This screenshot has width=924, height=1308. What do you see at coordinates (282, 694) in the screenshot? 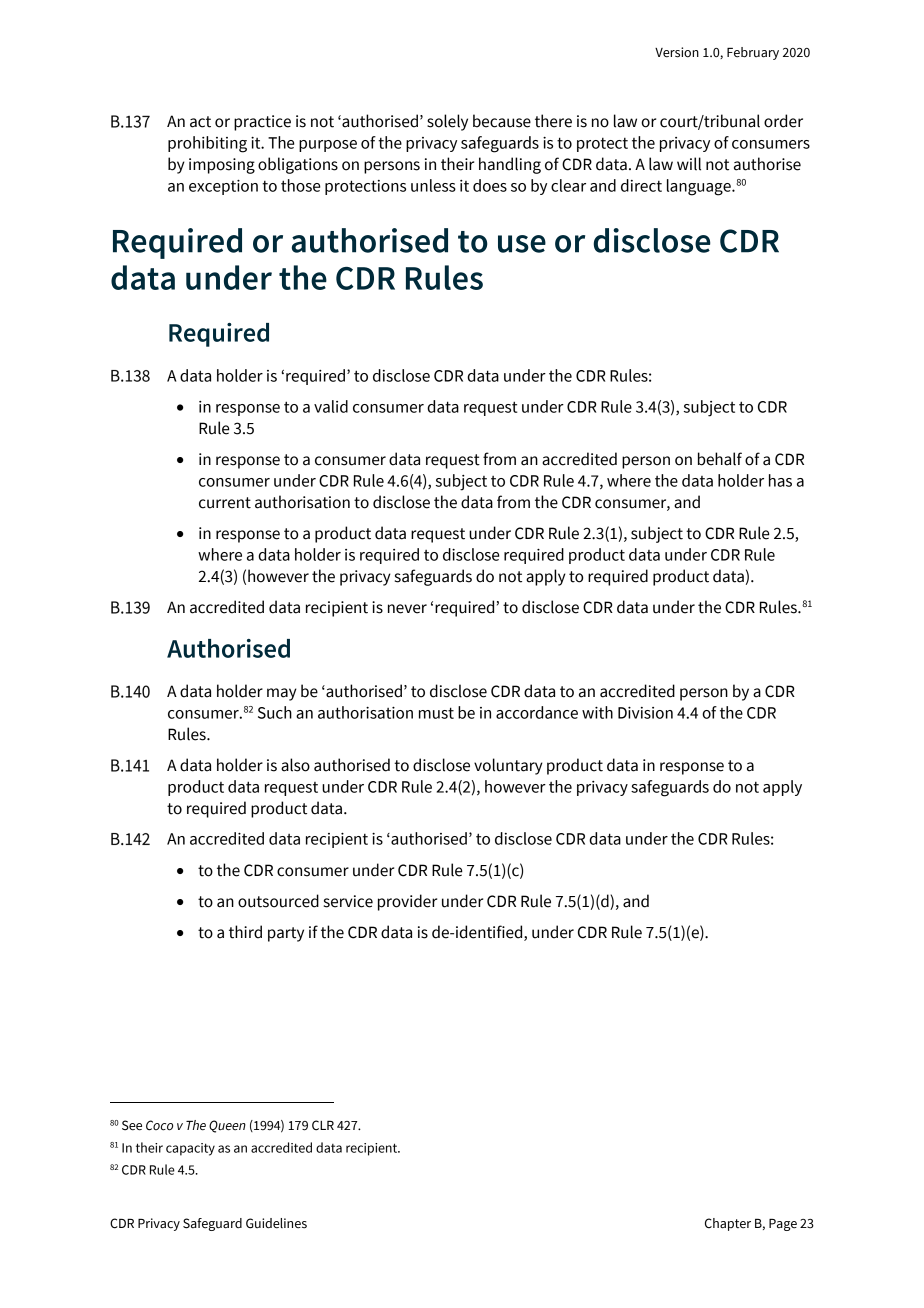
I see `may` at bounding box center [282, 694].
